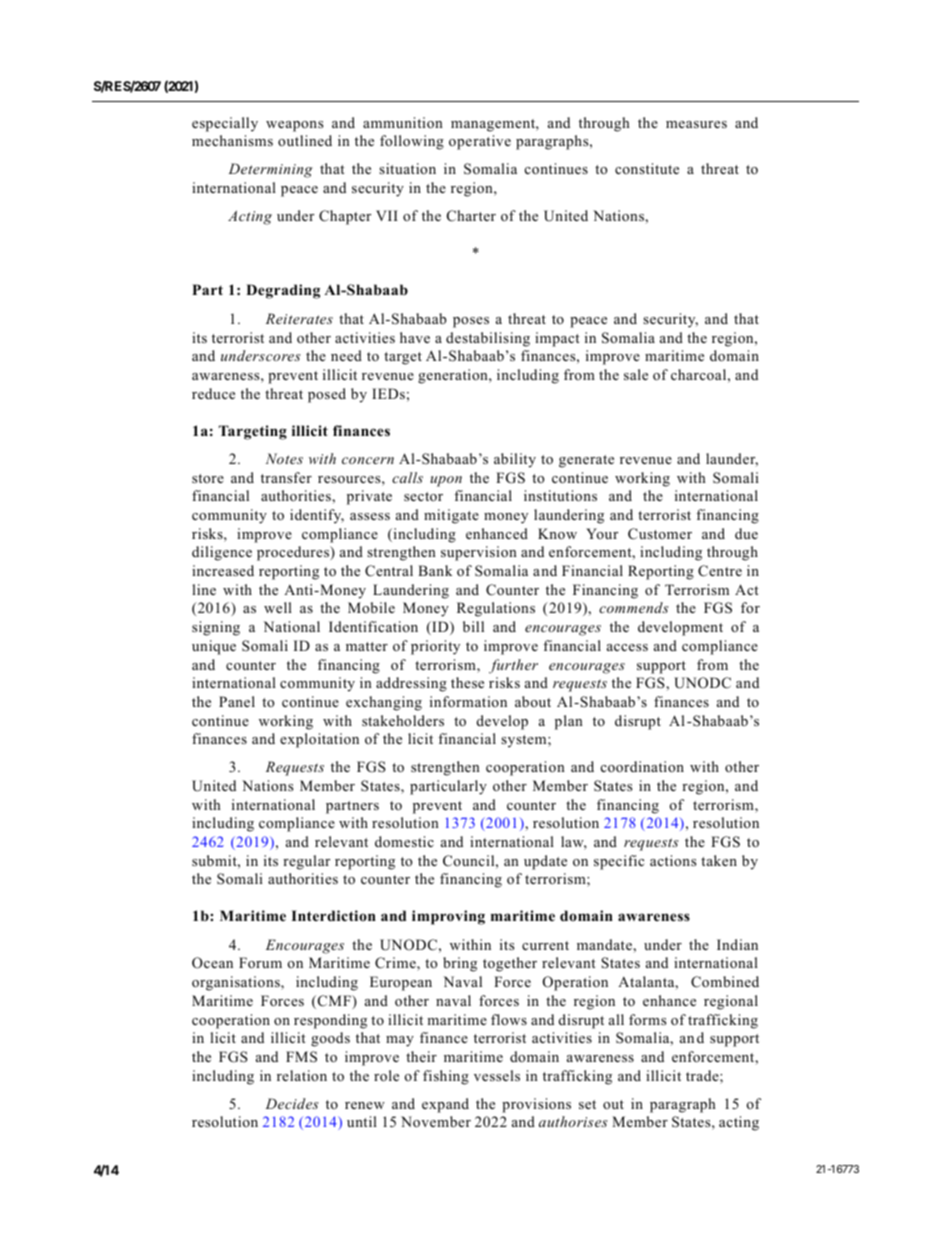 The width and height of the screenshot is (952, 1233). I want to click on measures, so click(696, 124).
